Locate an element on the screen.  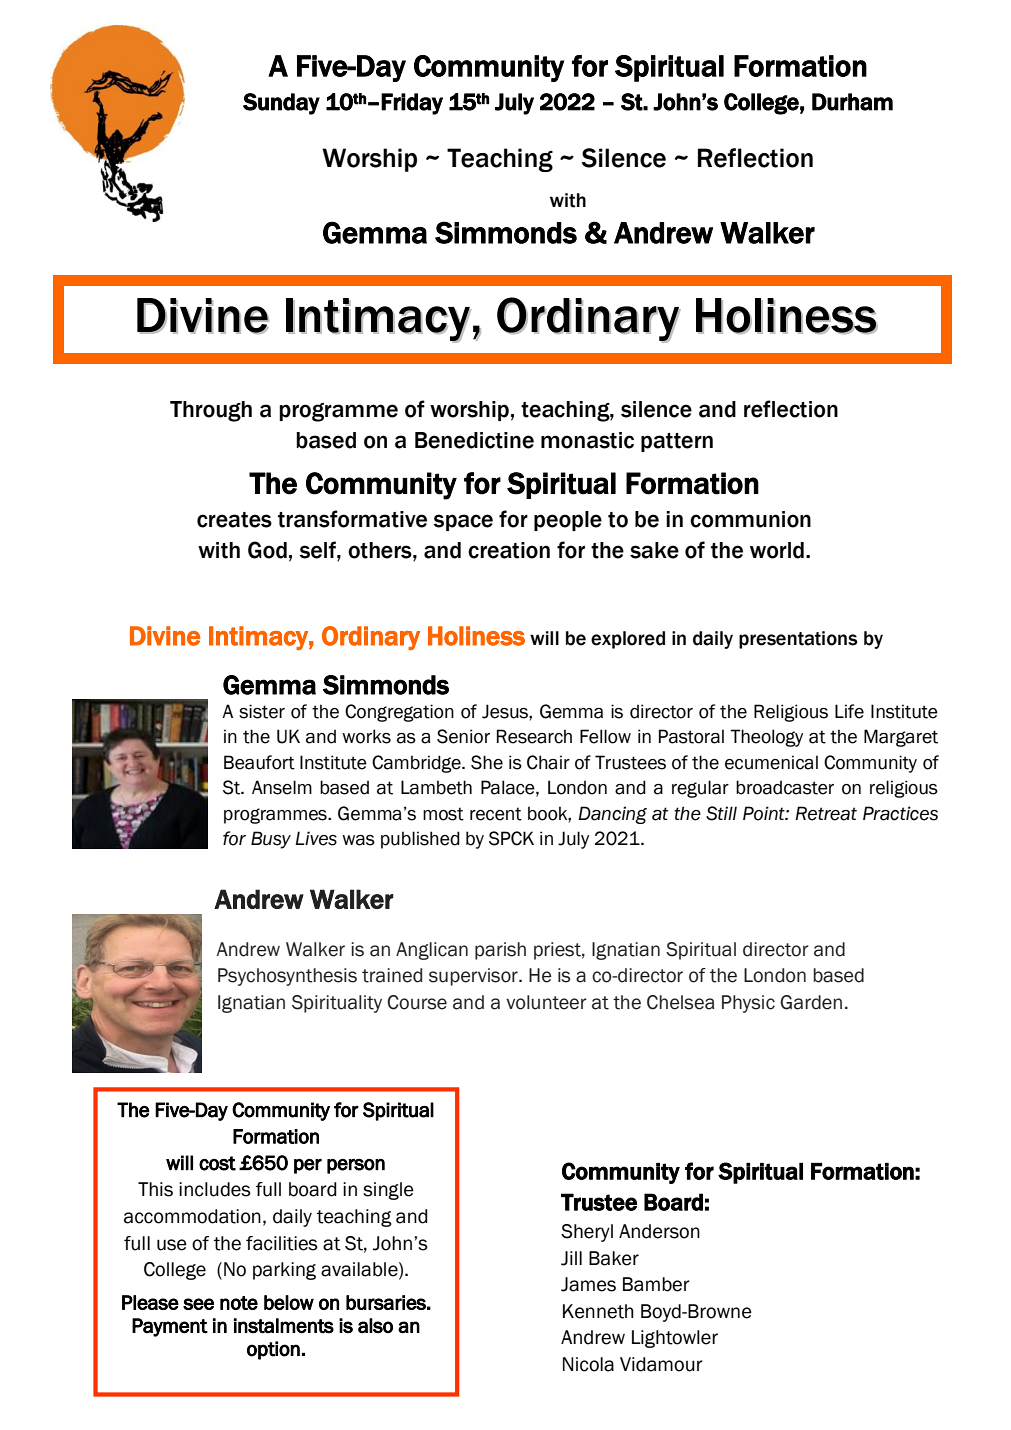
Theology is located at coordinates (766, 738).
